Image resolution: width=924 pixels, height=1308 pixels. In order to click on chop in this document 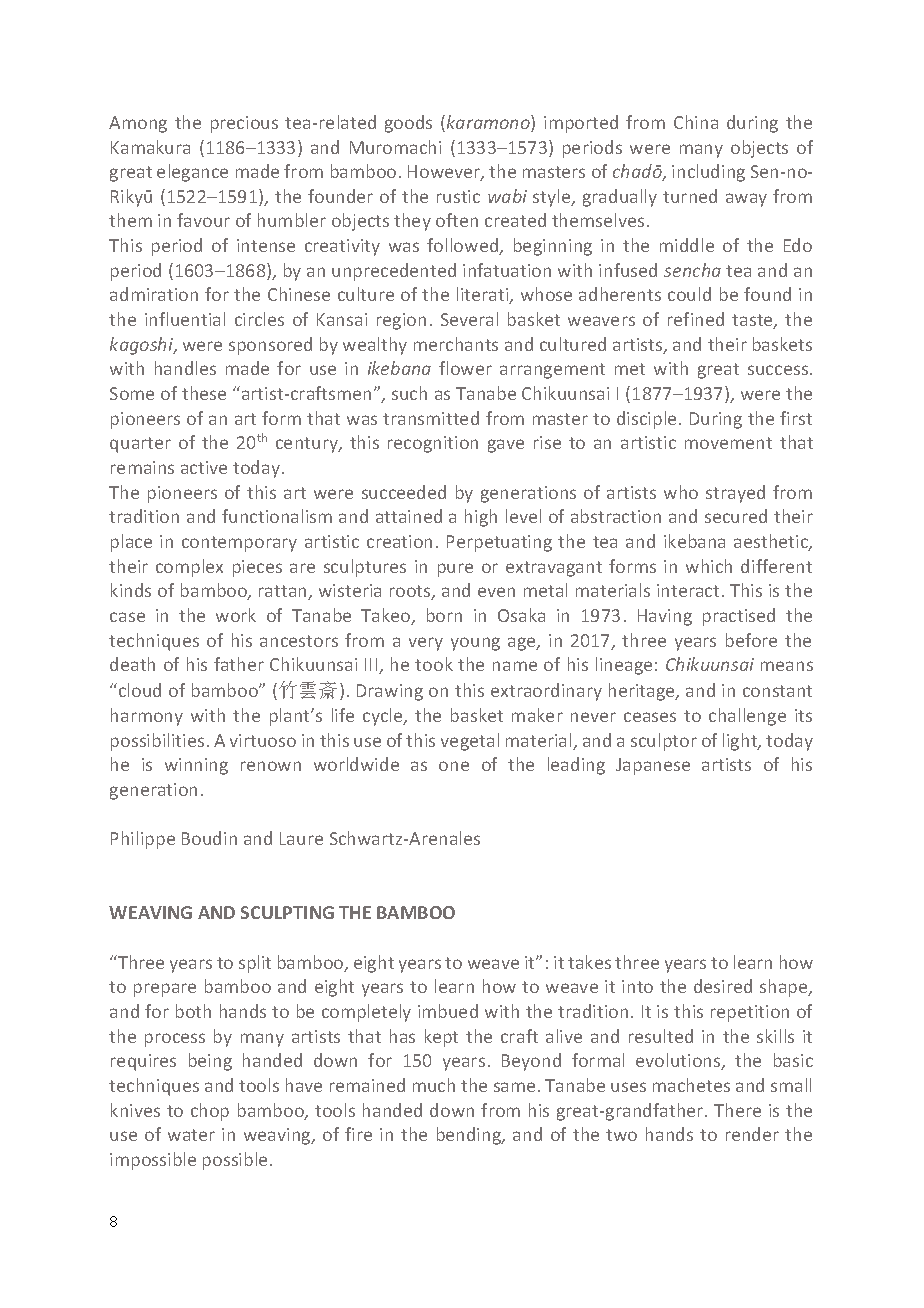, I will do `click(210, 1112)`.
